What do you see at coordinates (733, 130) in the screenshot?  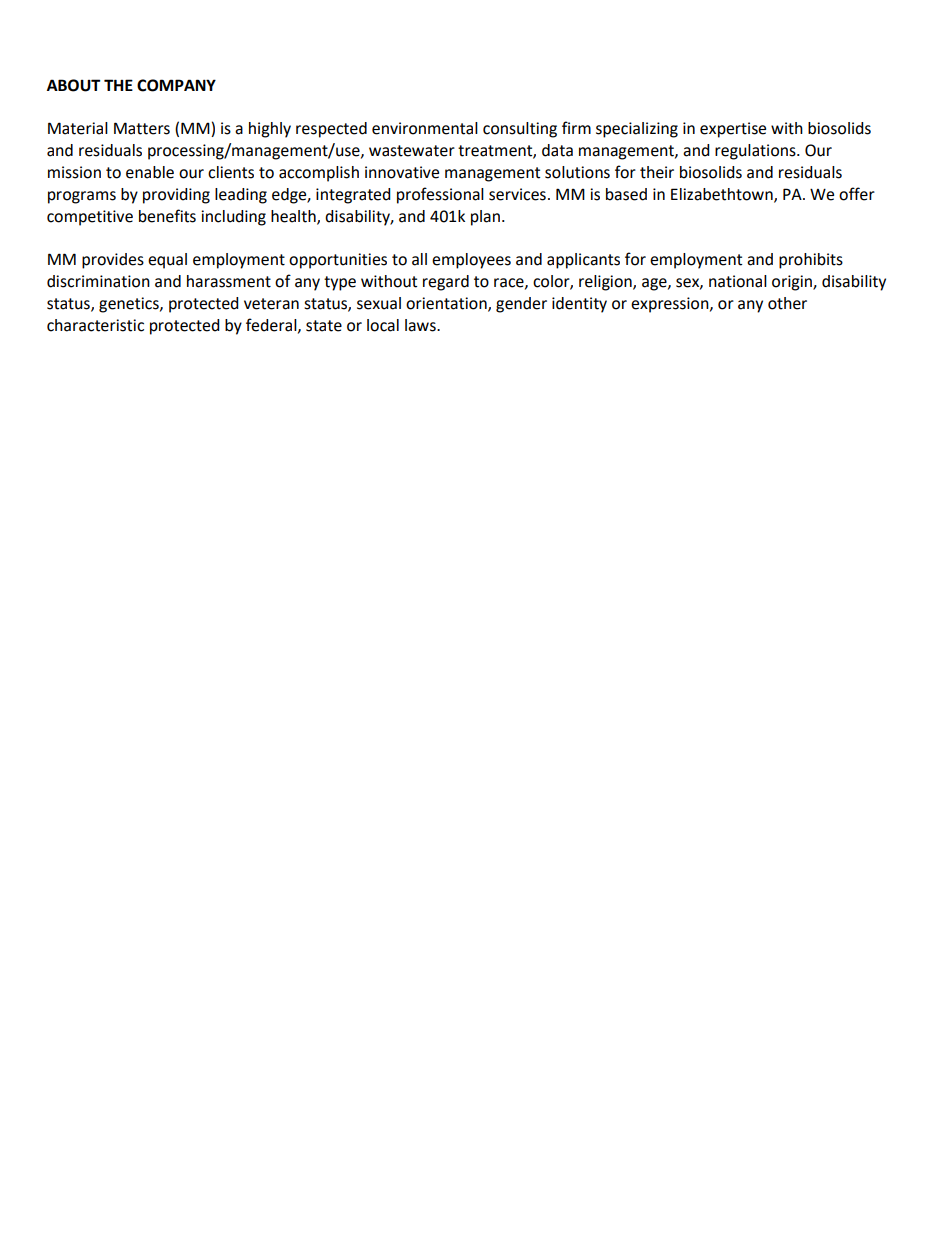 I see `expertise` at bounding box center [733, 130].
